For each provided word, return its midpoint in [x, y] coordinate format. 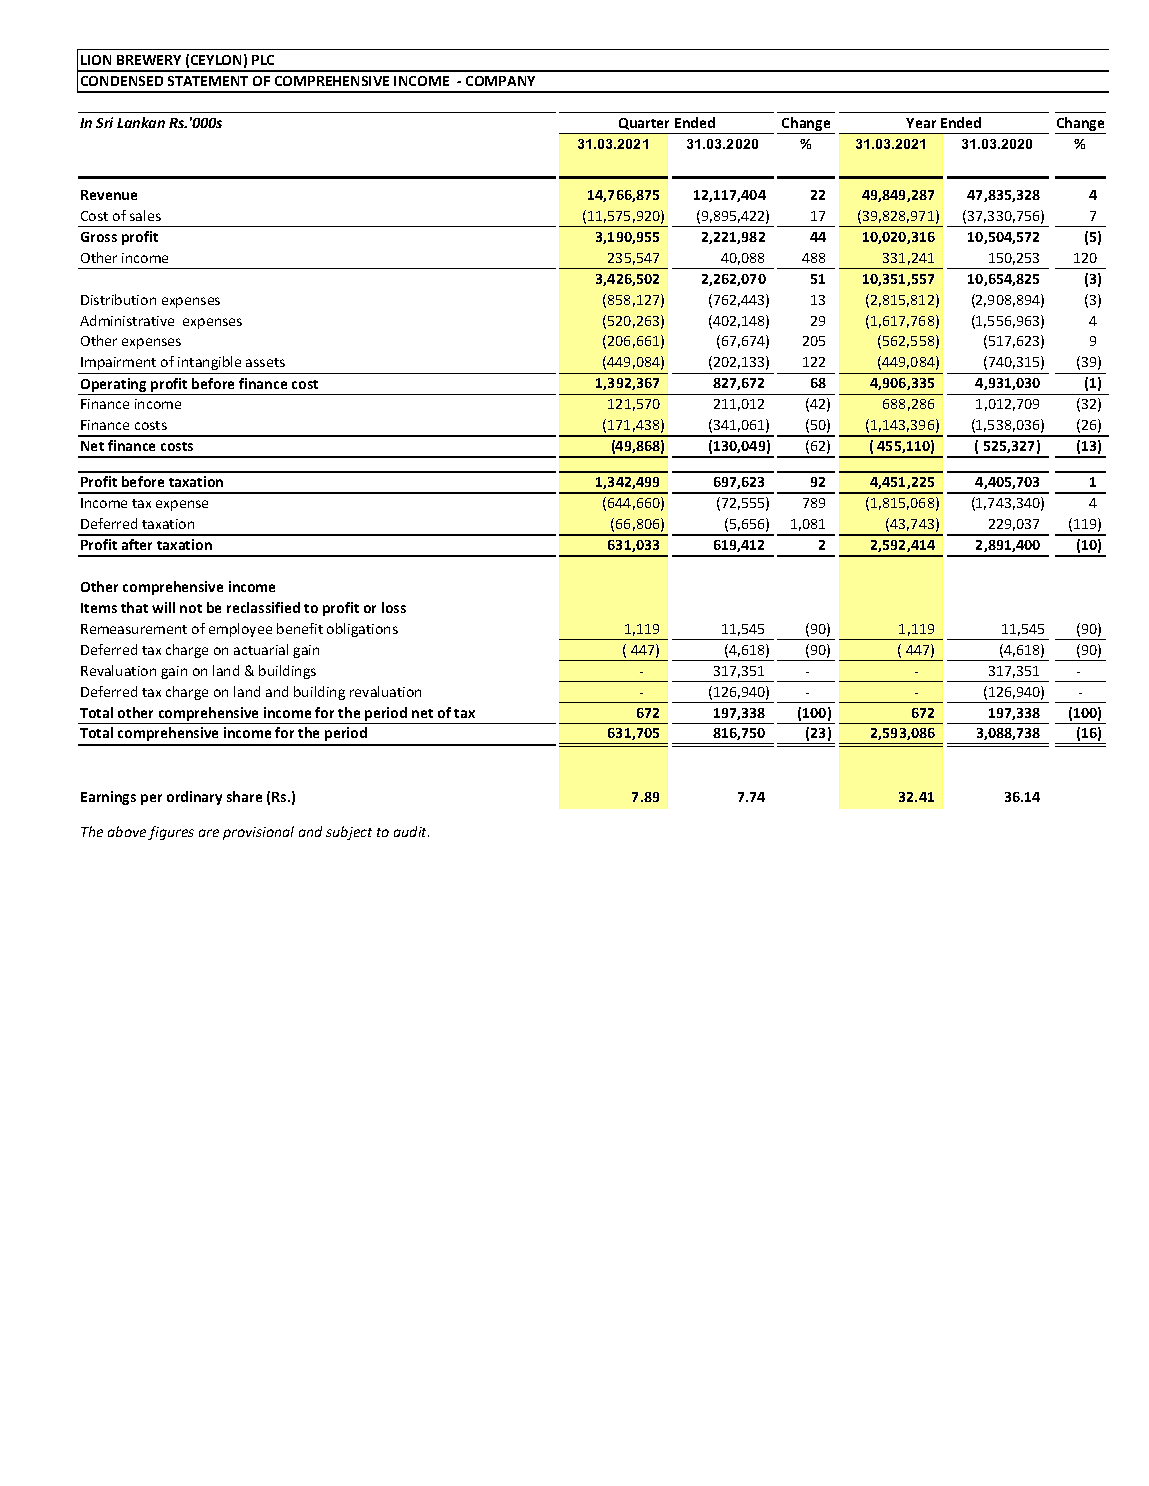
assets [265, 362]
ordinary [194, 798]
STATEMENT [208, 81]
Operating [114, 386]
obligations [362, 630]
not [191, 608]
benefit [300, 628]
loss [394, 607]
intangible [209, 363]
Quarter [644, 124]
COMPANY [500, 81]
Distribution [118, 299]
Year [921, 123]
